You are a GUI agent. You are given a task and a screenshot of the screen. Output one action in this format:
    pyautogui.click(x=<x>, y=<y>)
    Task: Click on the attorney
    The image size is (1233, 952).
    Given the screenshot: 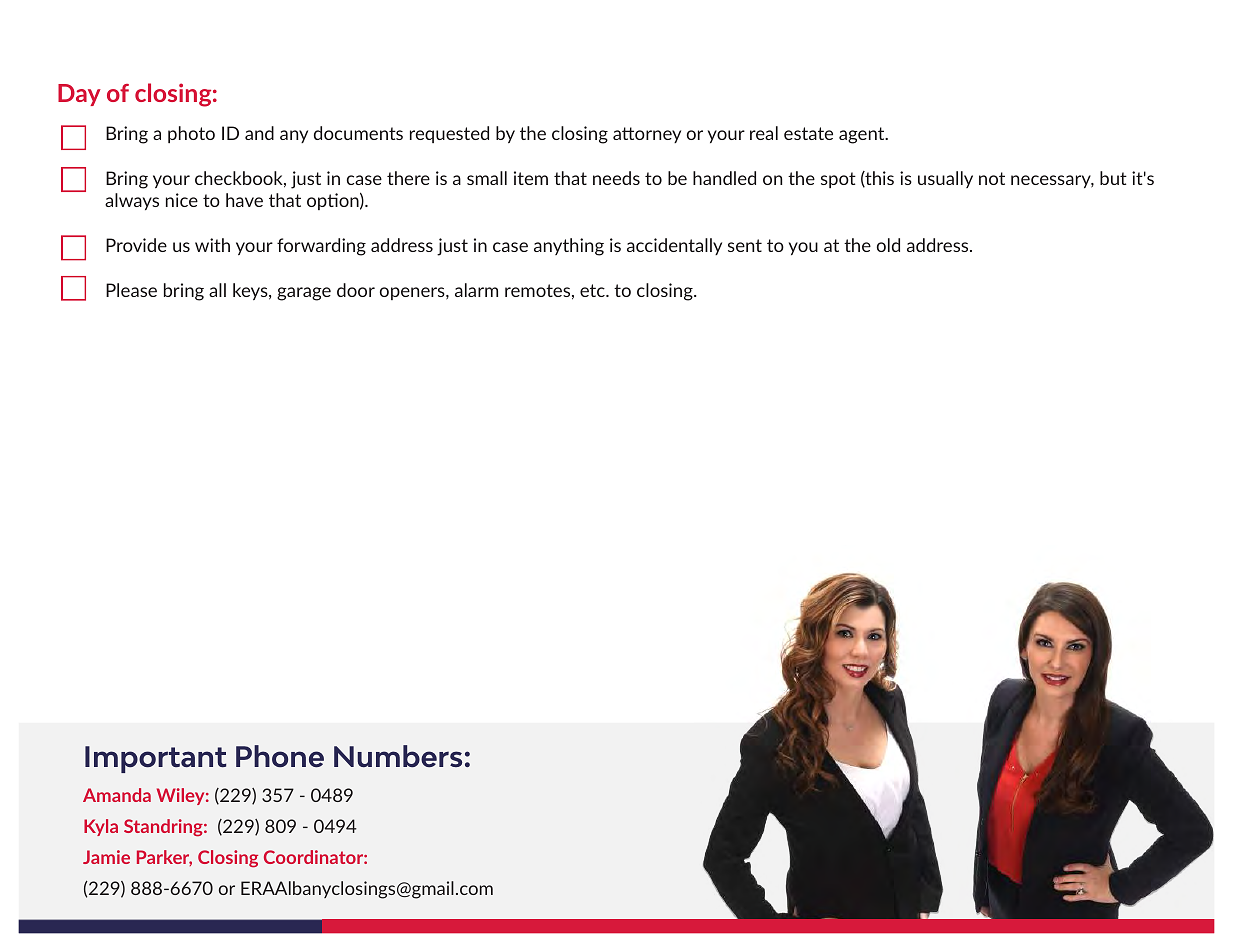 What is the action you would take?
    pyautogui.click(x=647, y=135)
